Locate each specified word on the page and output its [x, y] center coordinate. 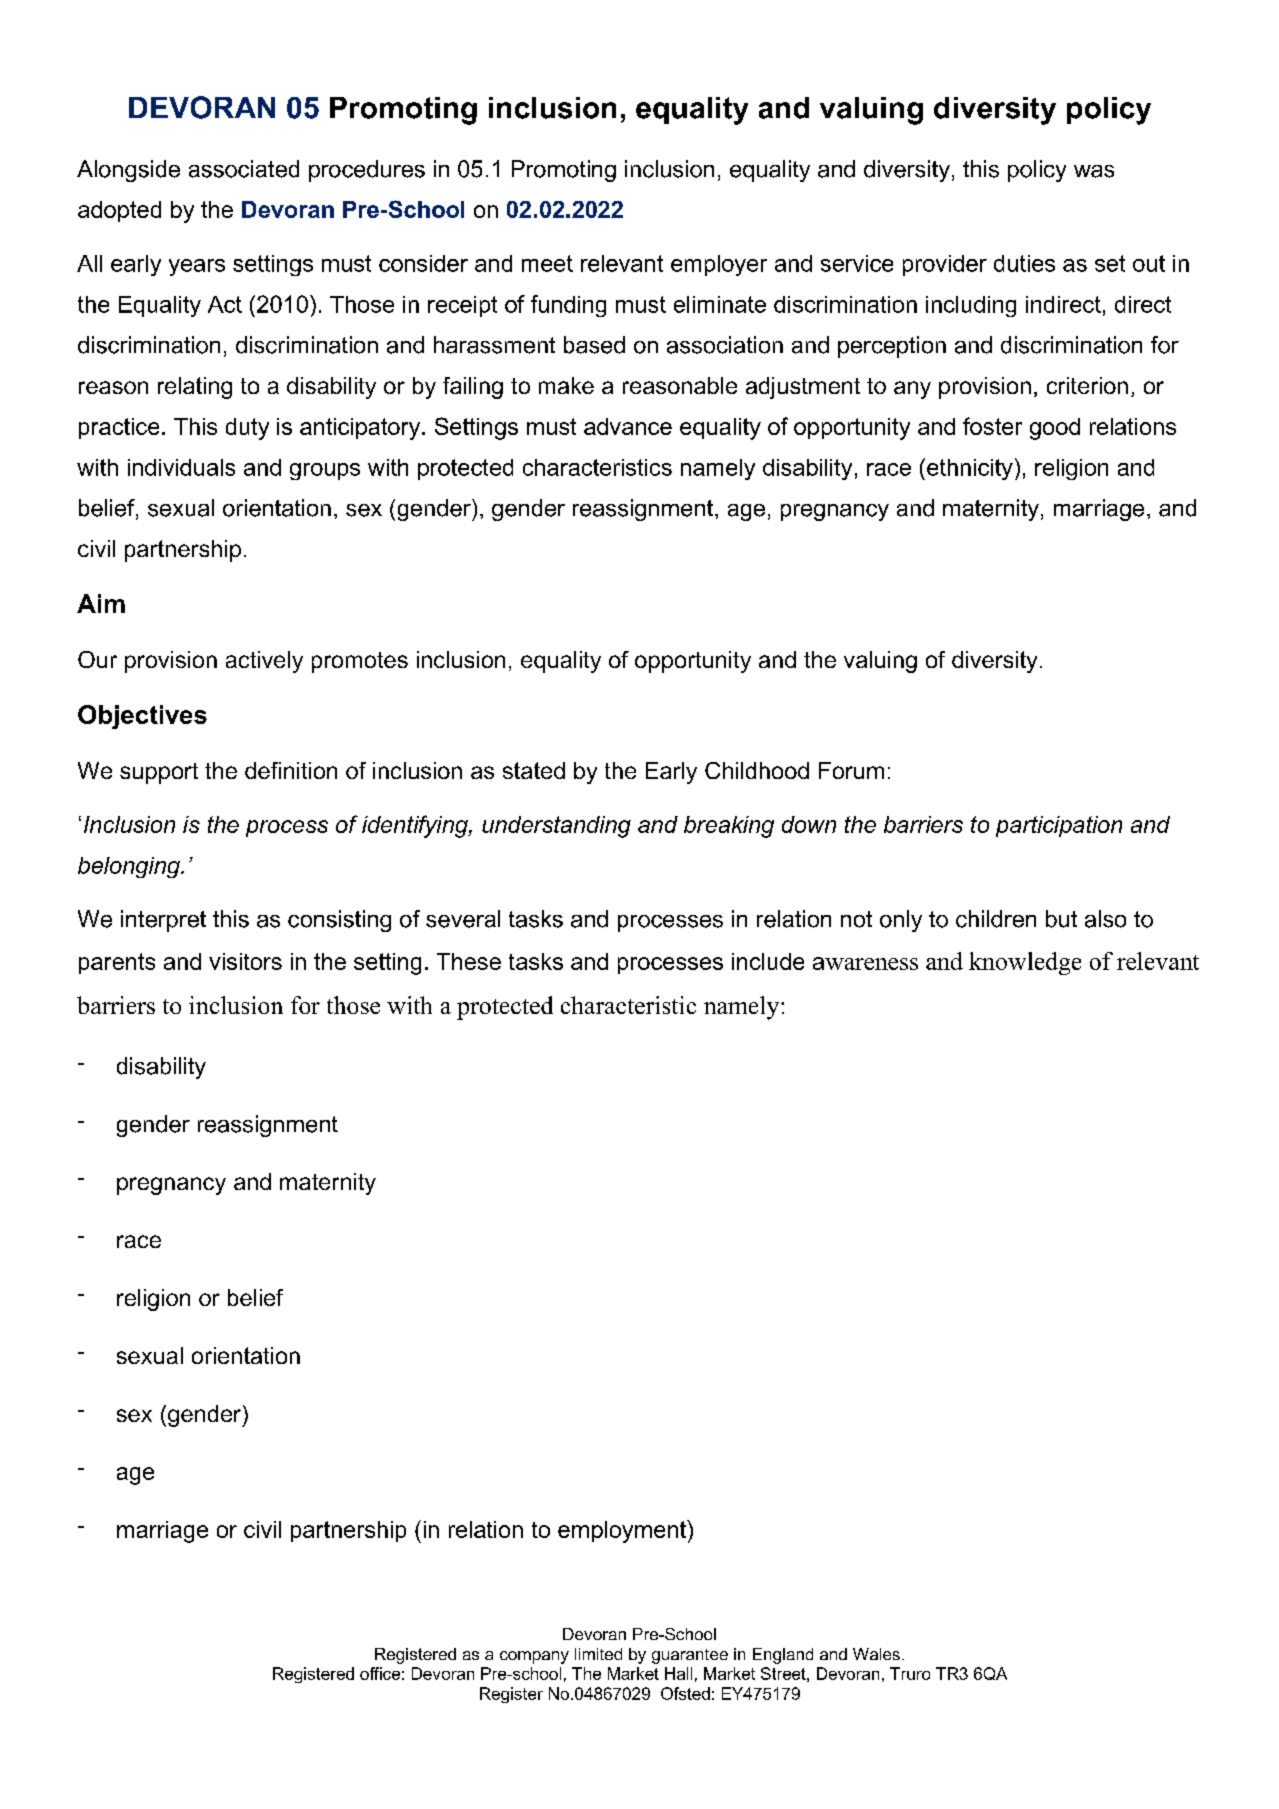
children [996, 919]
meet [547, 263]
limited [598, 1654]
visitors [245, 961]
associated [244, 169]
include [768, 961]
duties [1024, 263]
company [534, 1657]
